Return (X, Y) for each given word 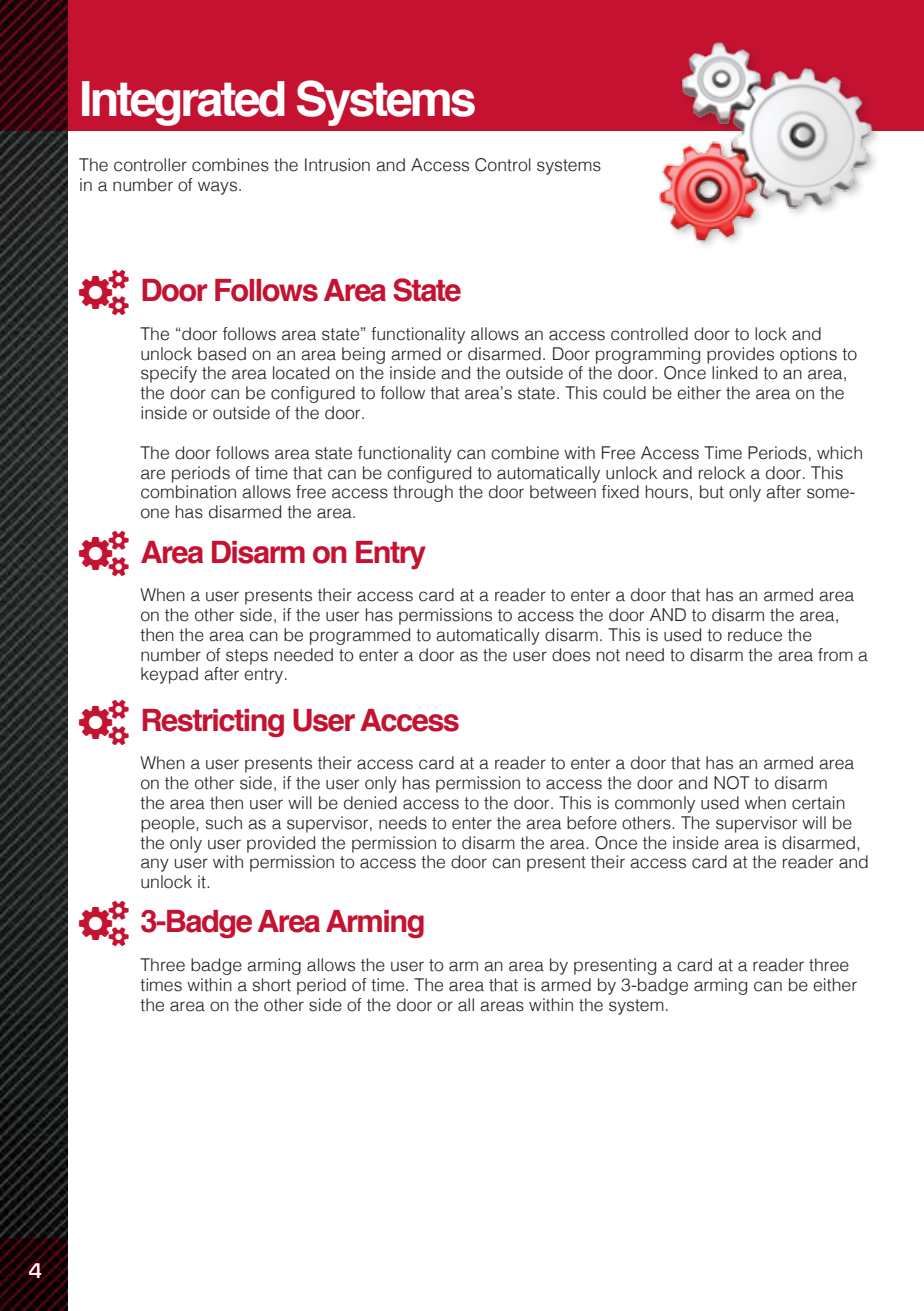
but (712, 492)
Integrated (183, 103)
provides (740, 355)
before (592, 823)
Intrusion (337, 165)
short (272, 985)
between (563, 492)
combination (188, 492)
